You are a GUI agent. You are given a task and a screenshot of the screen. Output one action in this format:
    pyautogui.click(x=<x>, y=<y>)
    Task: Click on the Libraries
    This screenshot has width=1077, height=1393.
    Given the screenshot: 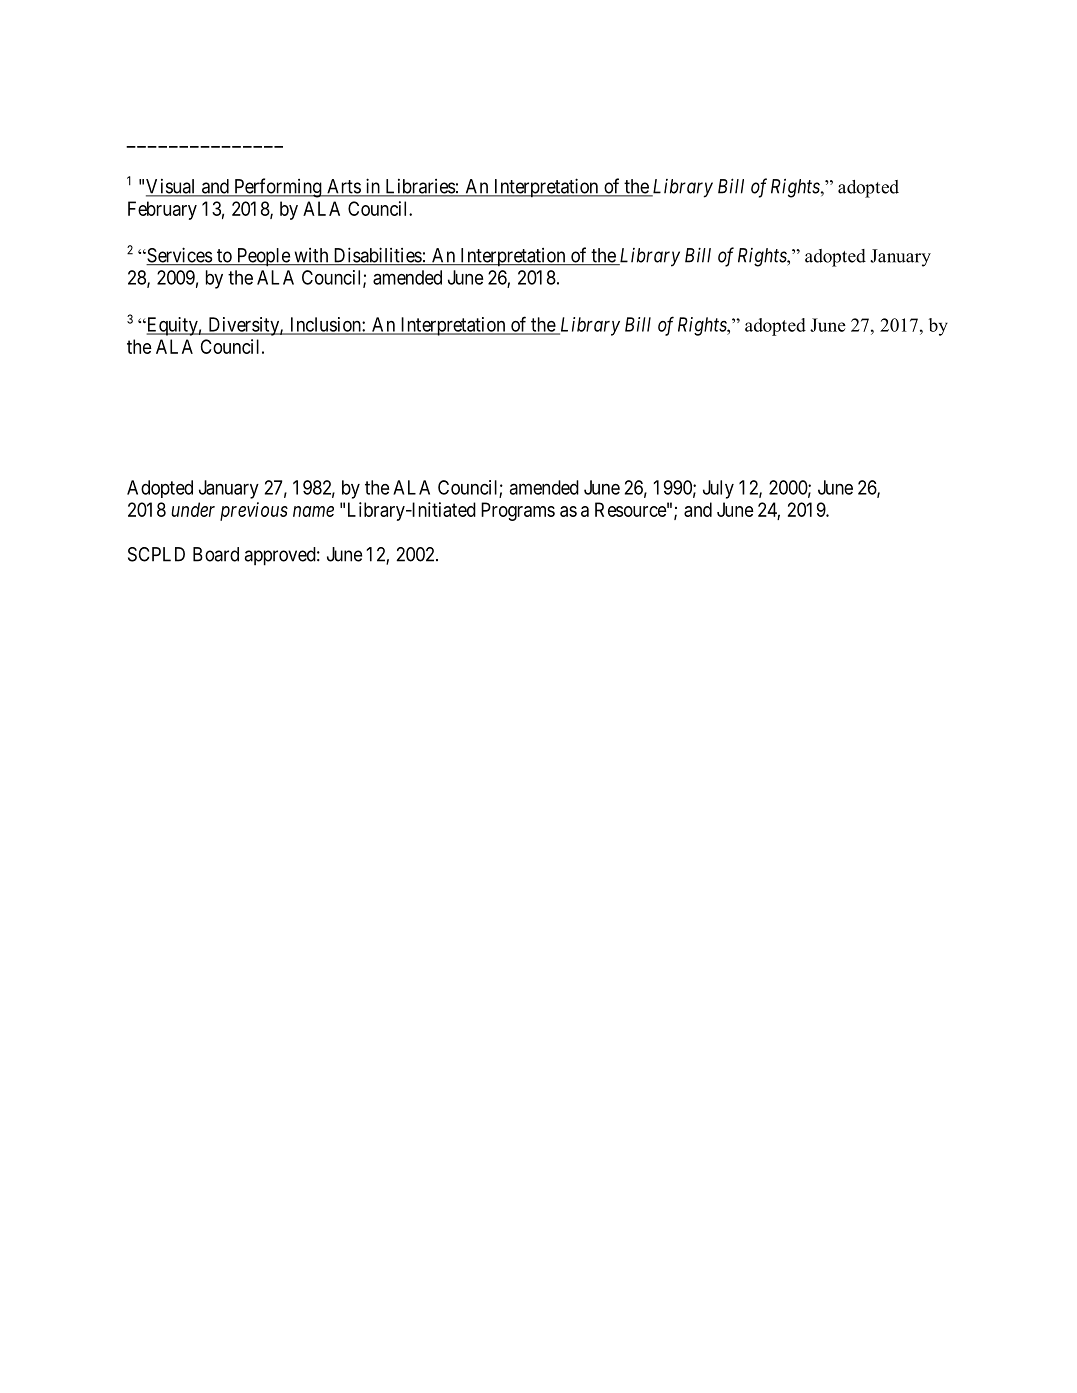 What is the action you would take?
    pyautogui.click(x=419, y=187)
